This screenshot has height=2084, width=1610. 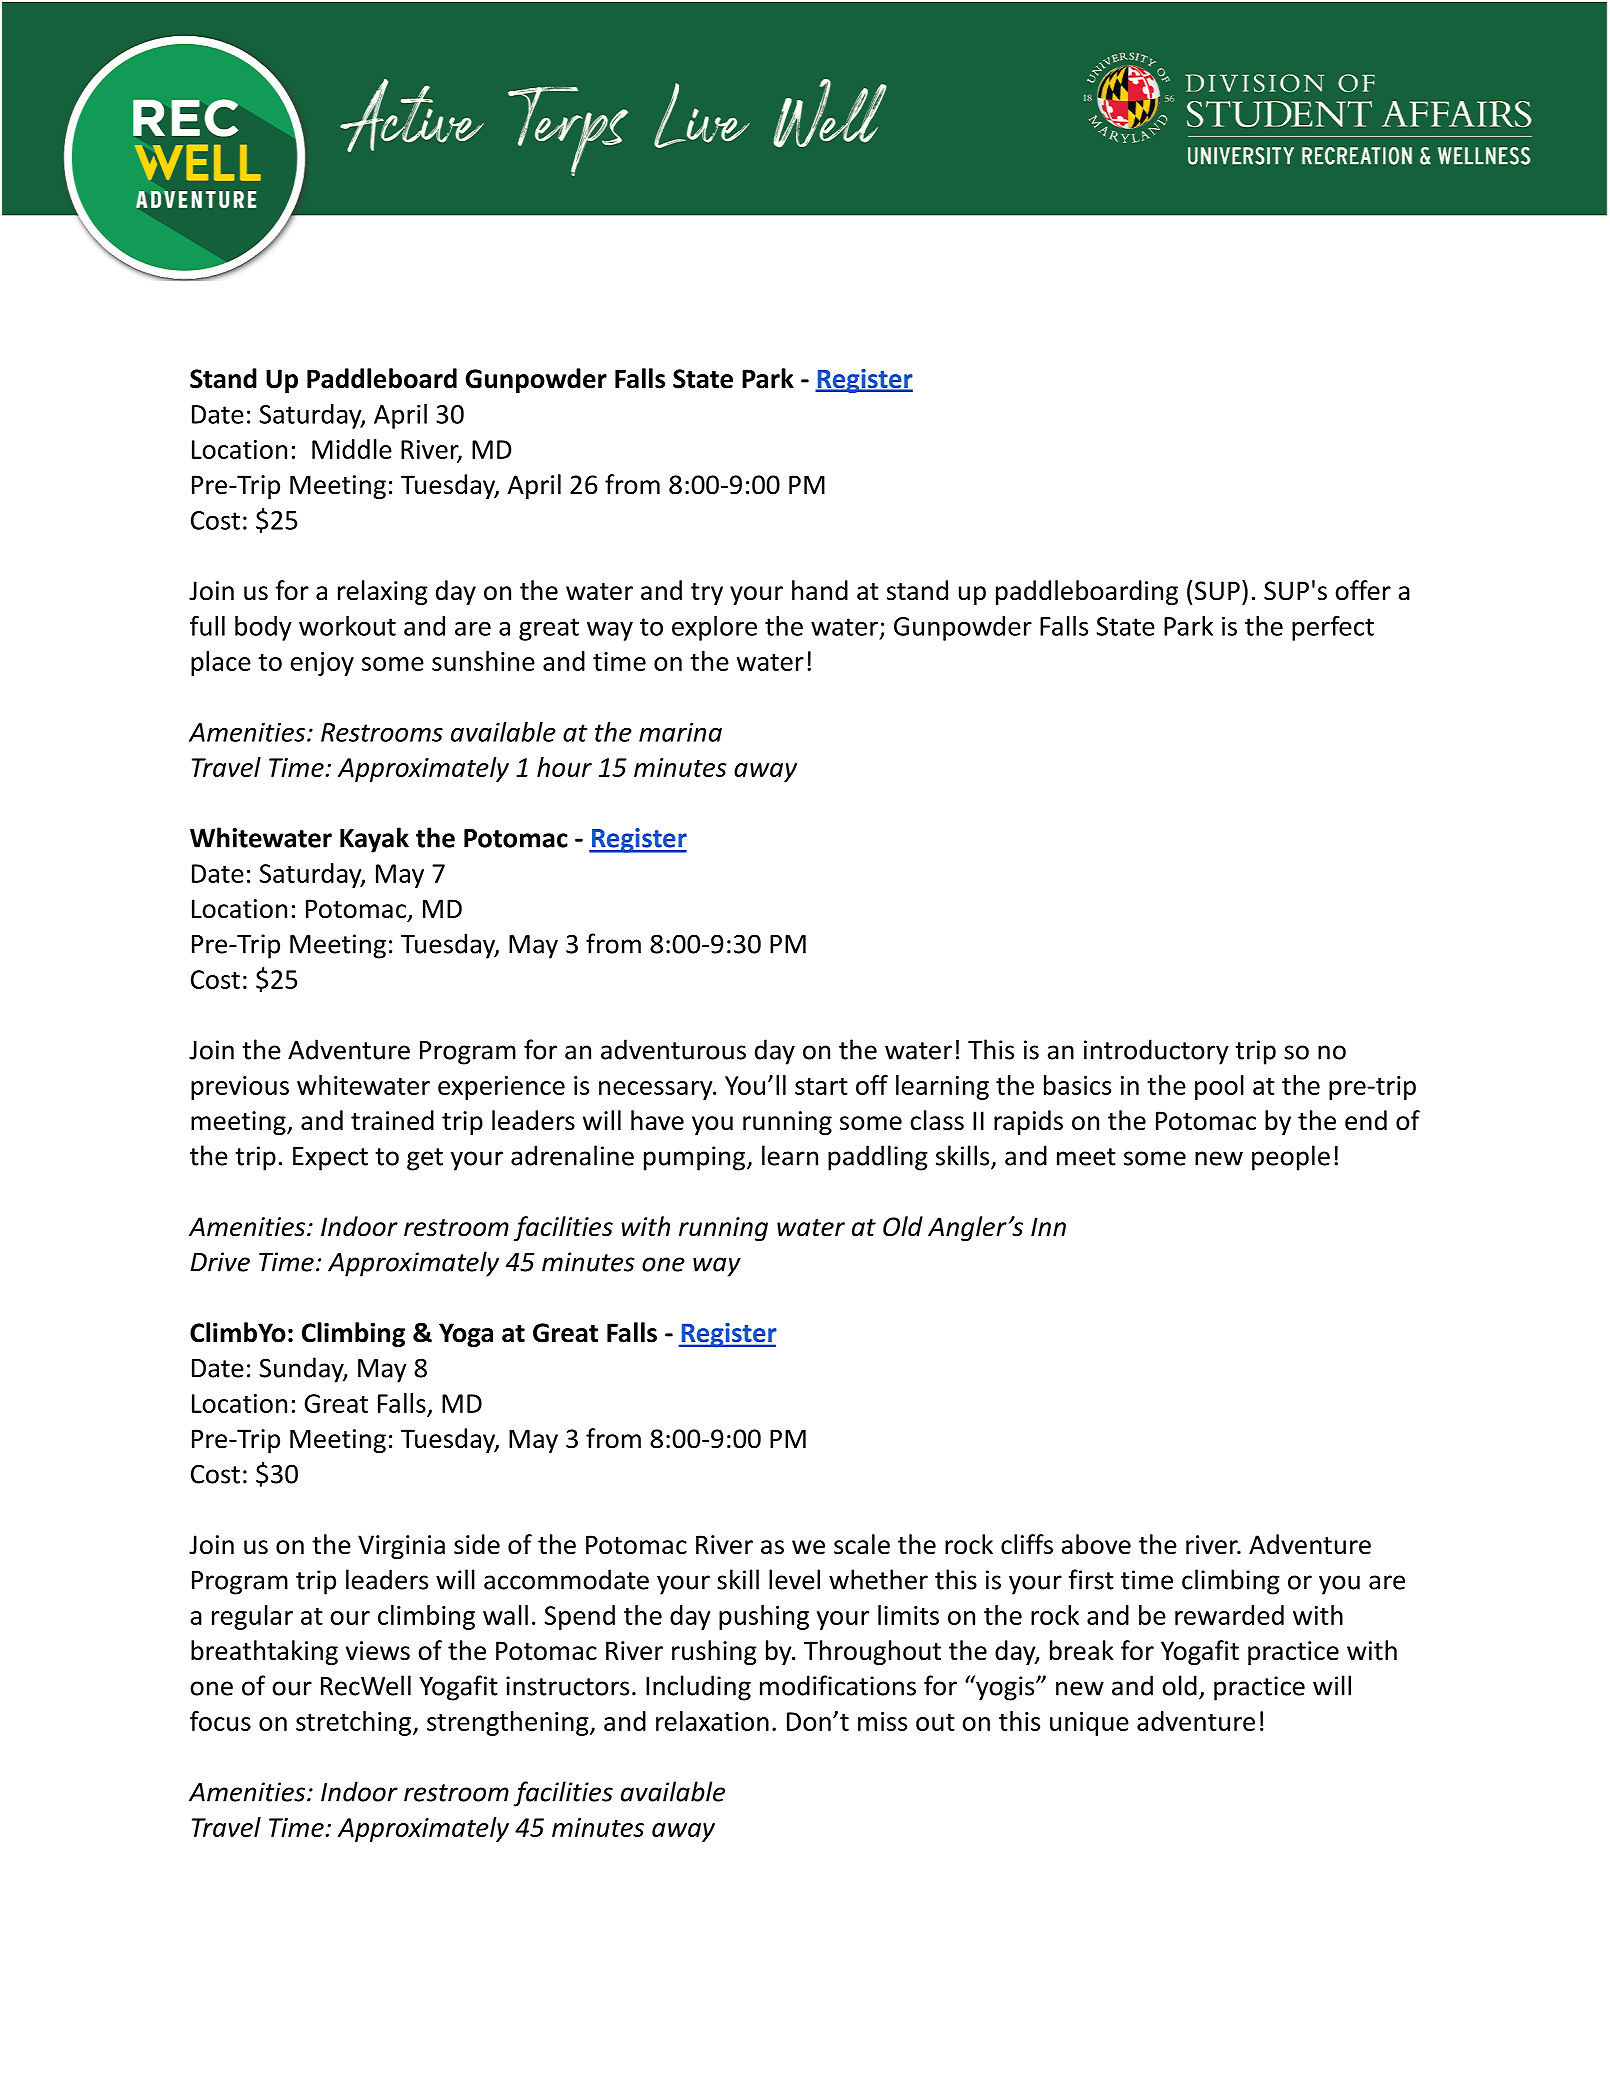 I want to click on offer, so click(x=1363, y=590).
